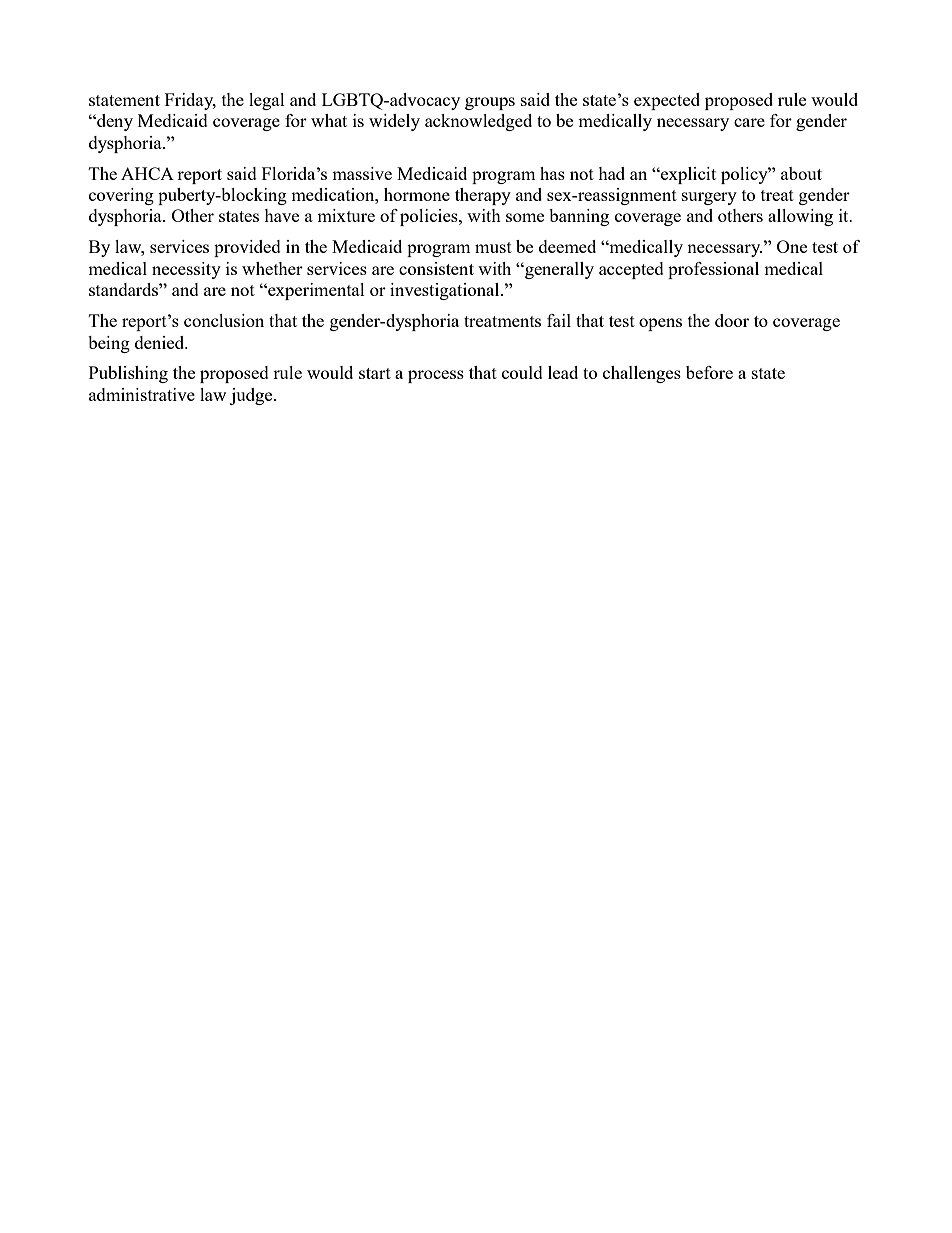 Image resolution: width=952 pixels, height=1233 pixels. I want to click on process, so click(436, 376).
